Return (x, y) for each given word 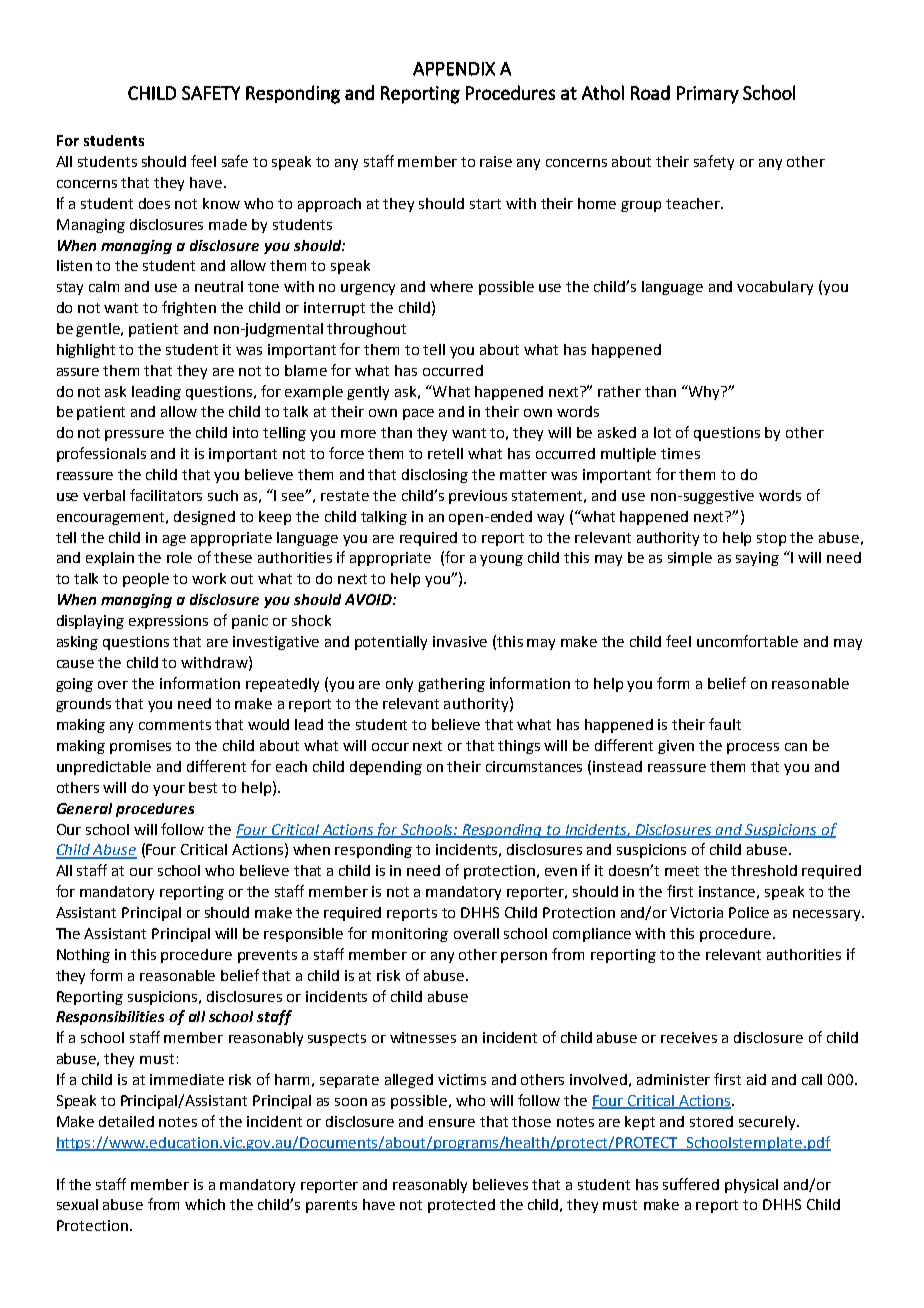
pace (418, 414)
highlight (86, 351)
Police (749, 912)
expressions (168, 622)
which (205, 1204)
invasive (460, 641)
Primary (708, 95)
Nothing (83, 956)
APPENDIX (454, 69)
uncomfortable (747, 641)
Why (704, 392)
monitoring (410, 935)
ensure (452, 1123)
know (221, 203)
